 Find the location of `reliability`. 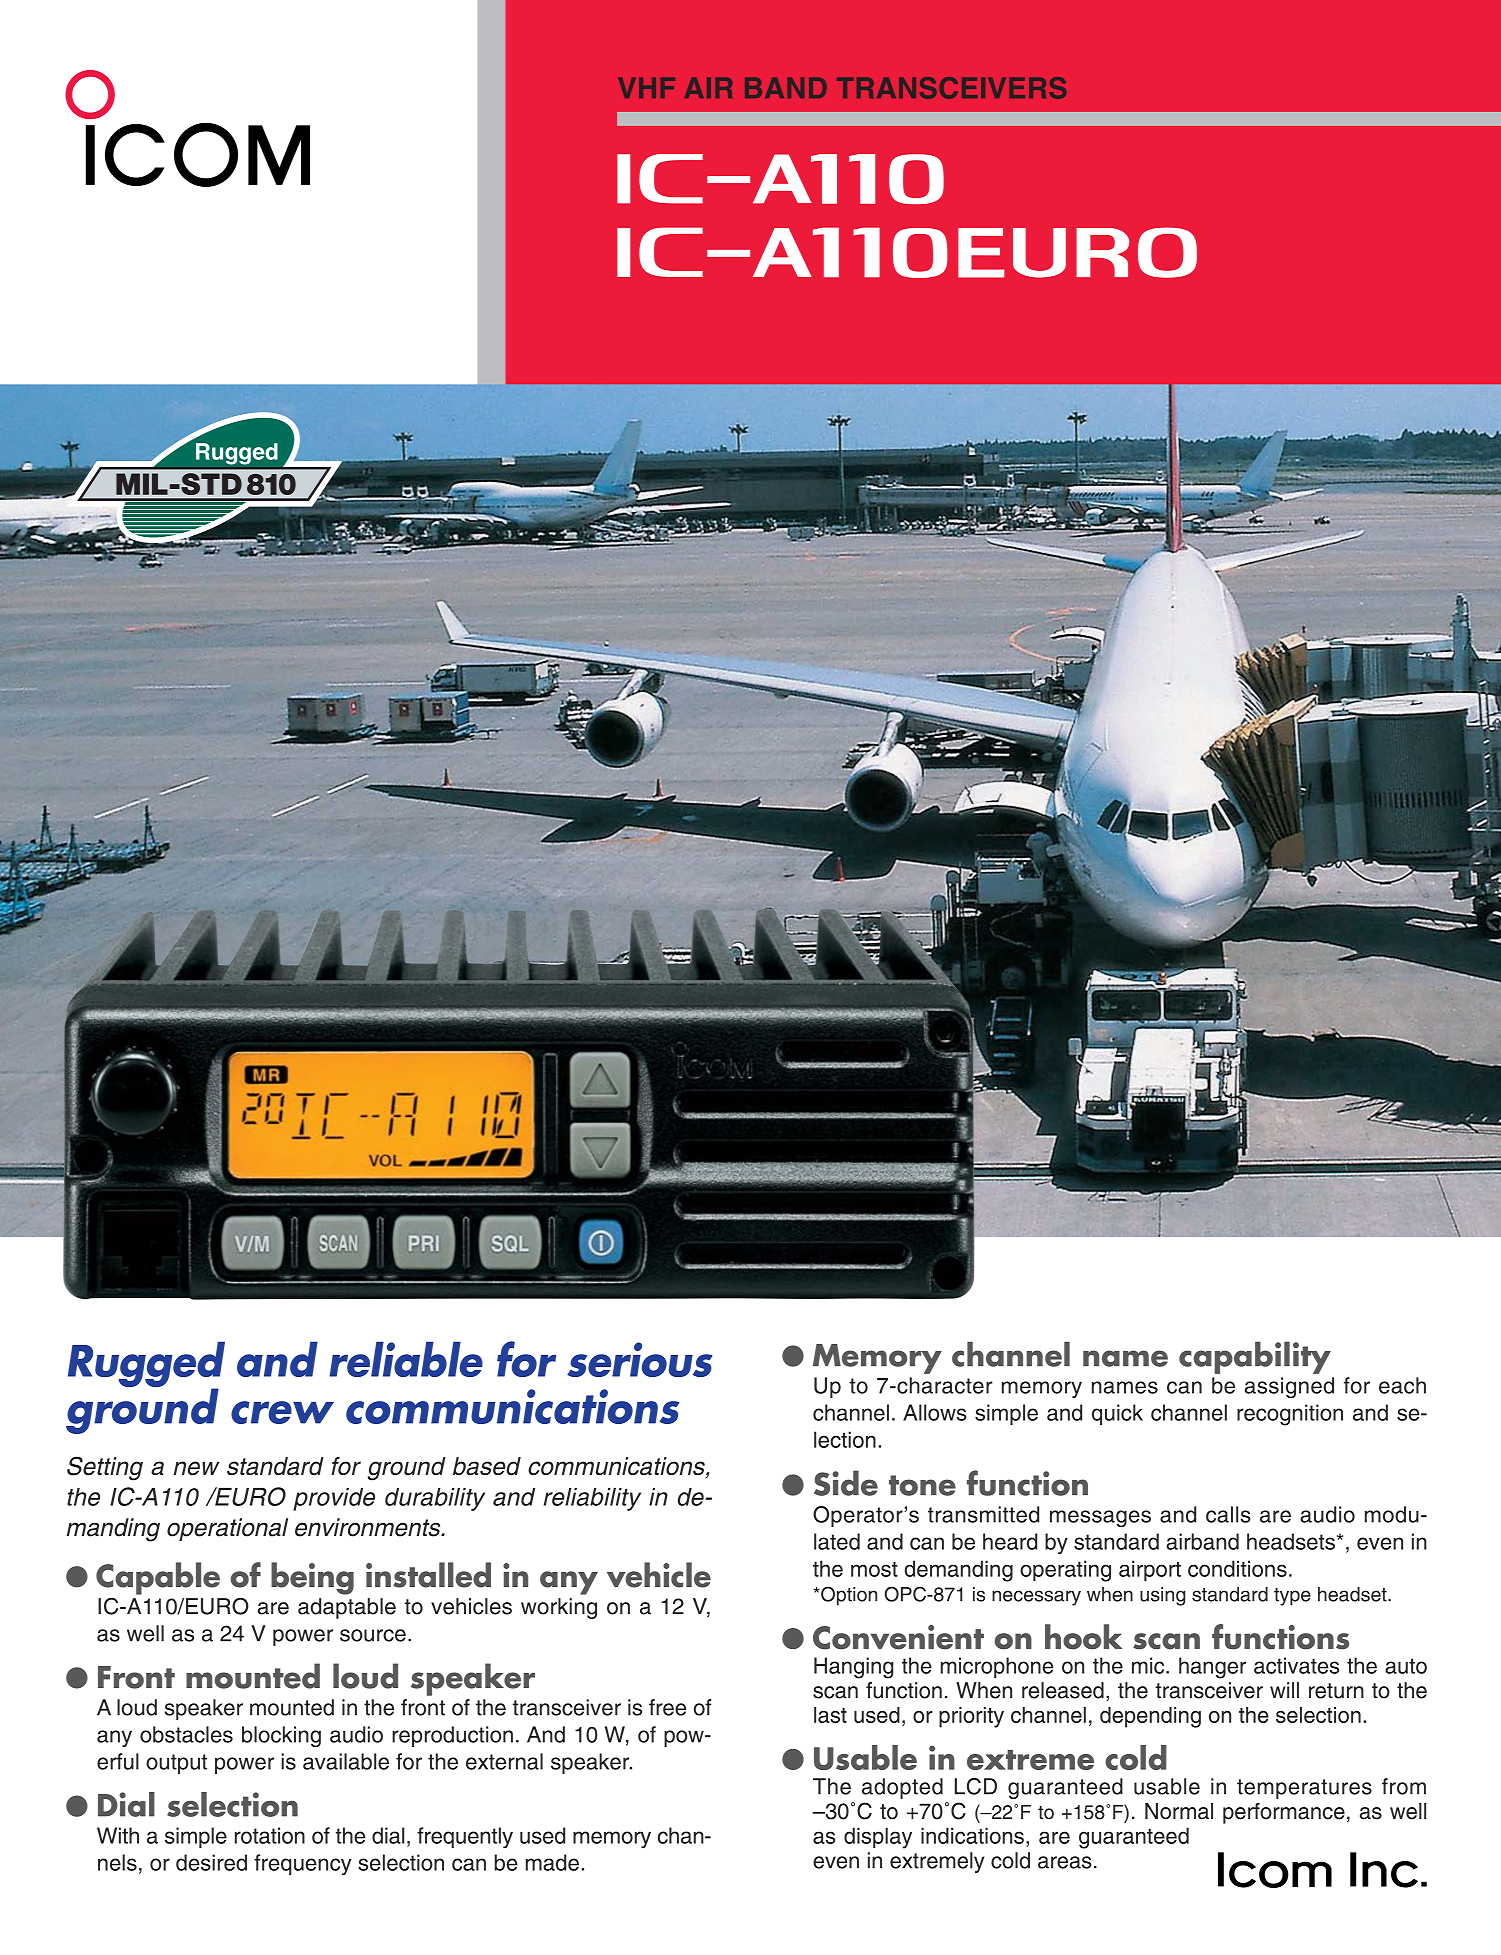

reliability is located at coordinates (592, 1499).
